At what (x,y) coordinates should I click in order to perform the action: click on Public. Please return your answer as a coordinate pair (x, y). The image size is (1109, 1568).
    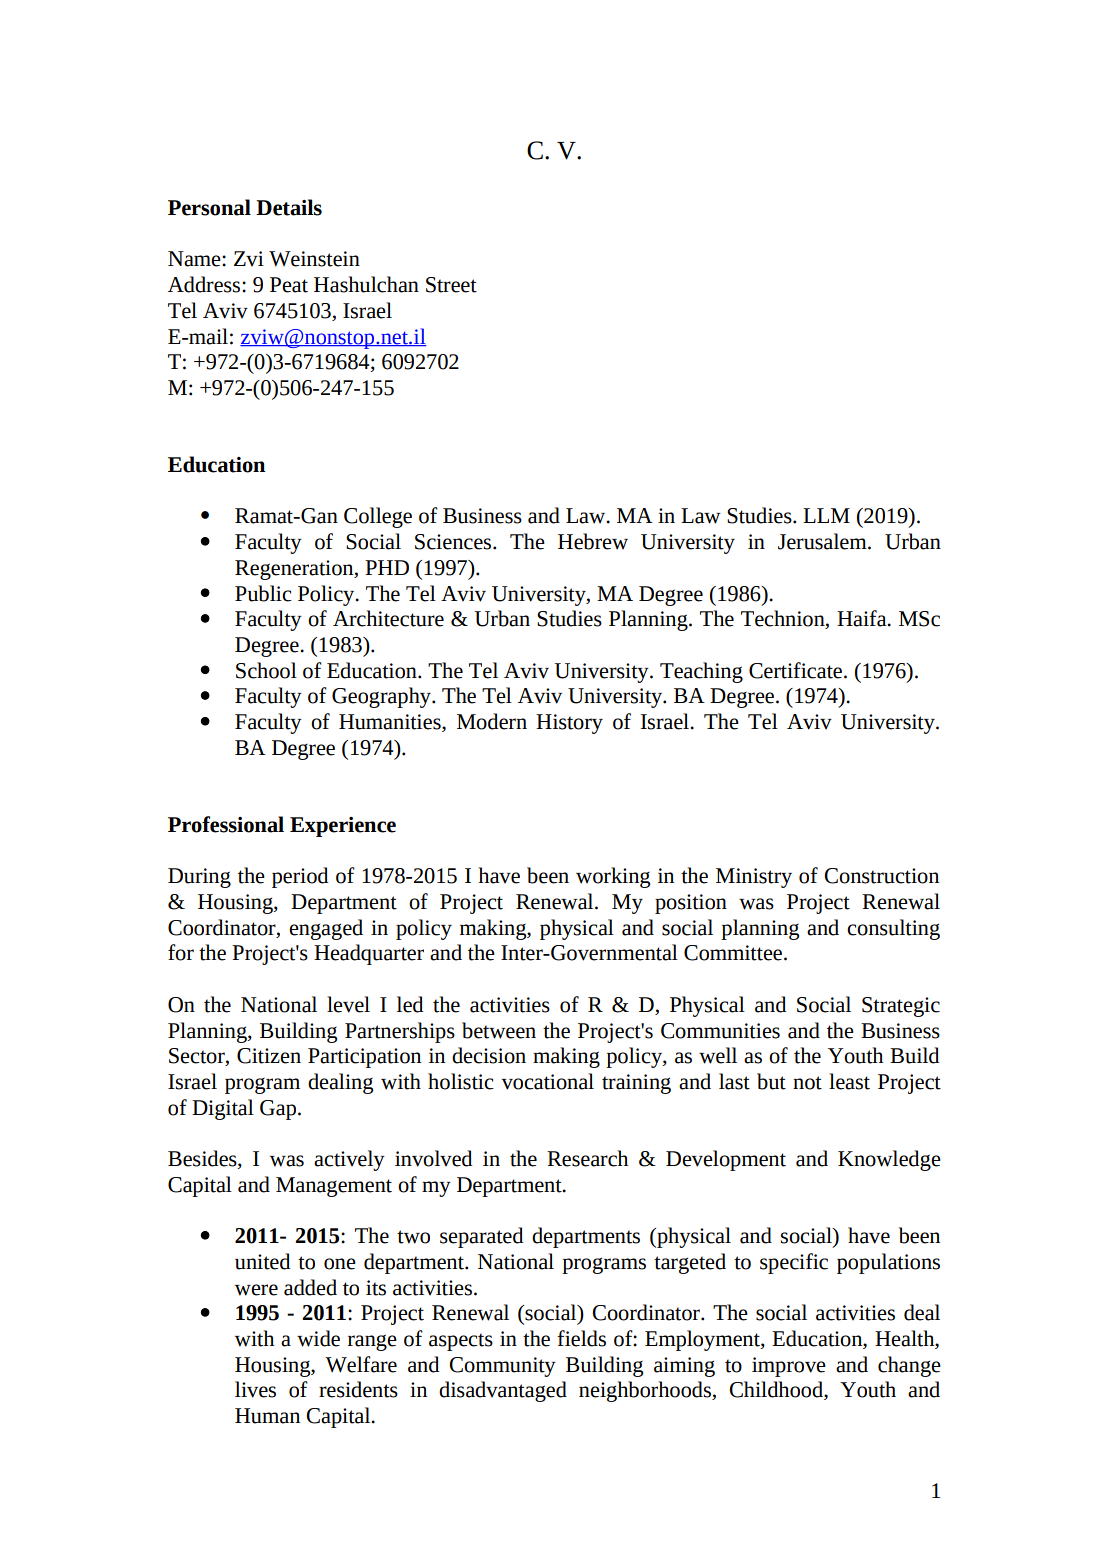
    Looking at the image, I should click on (263, 593).
